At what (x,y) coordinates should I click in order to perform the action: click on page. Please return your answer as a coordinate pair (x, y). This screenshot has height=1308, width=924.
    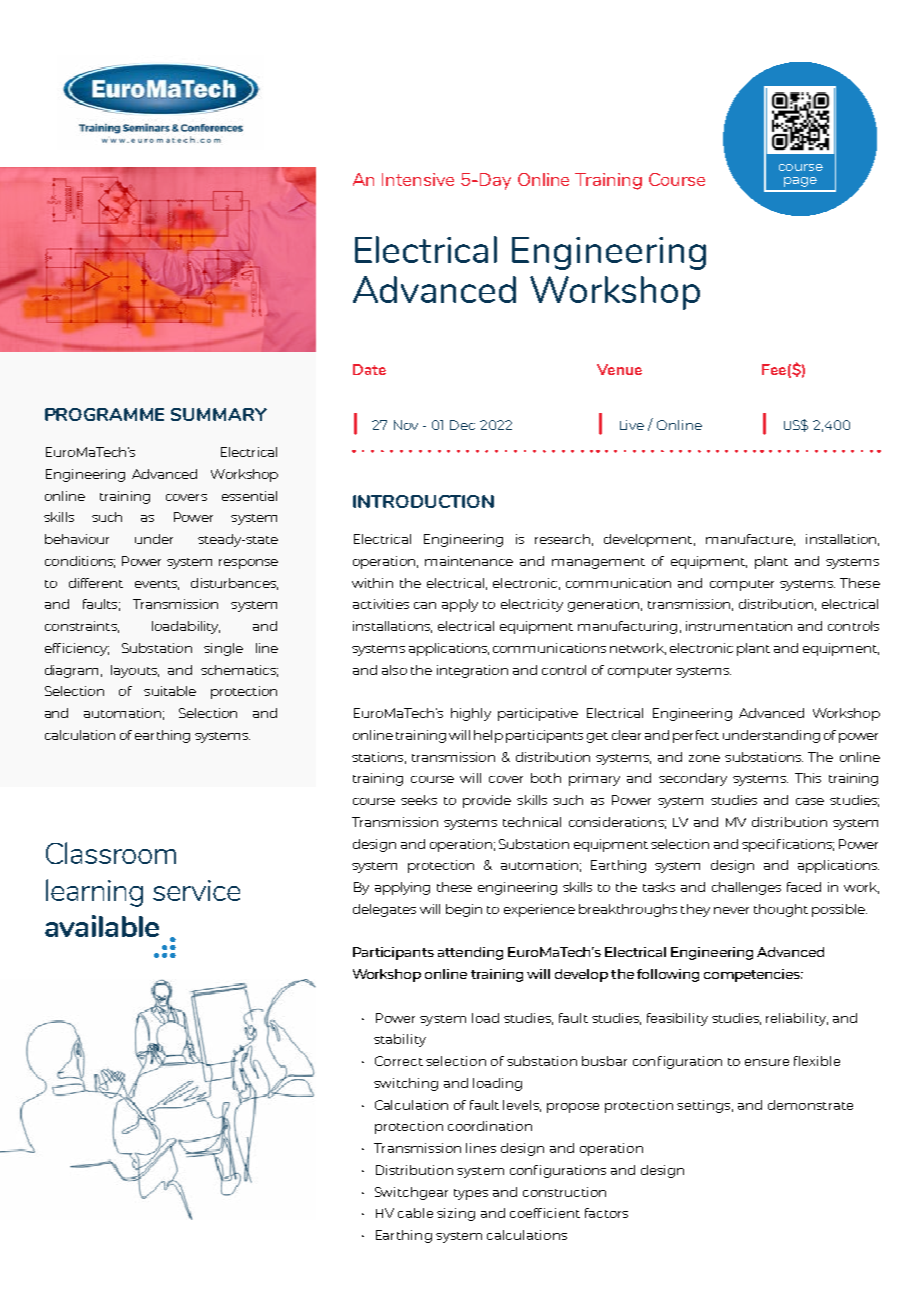
    Looking at the image, I should click on (800, 182).
